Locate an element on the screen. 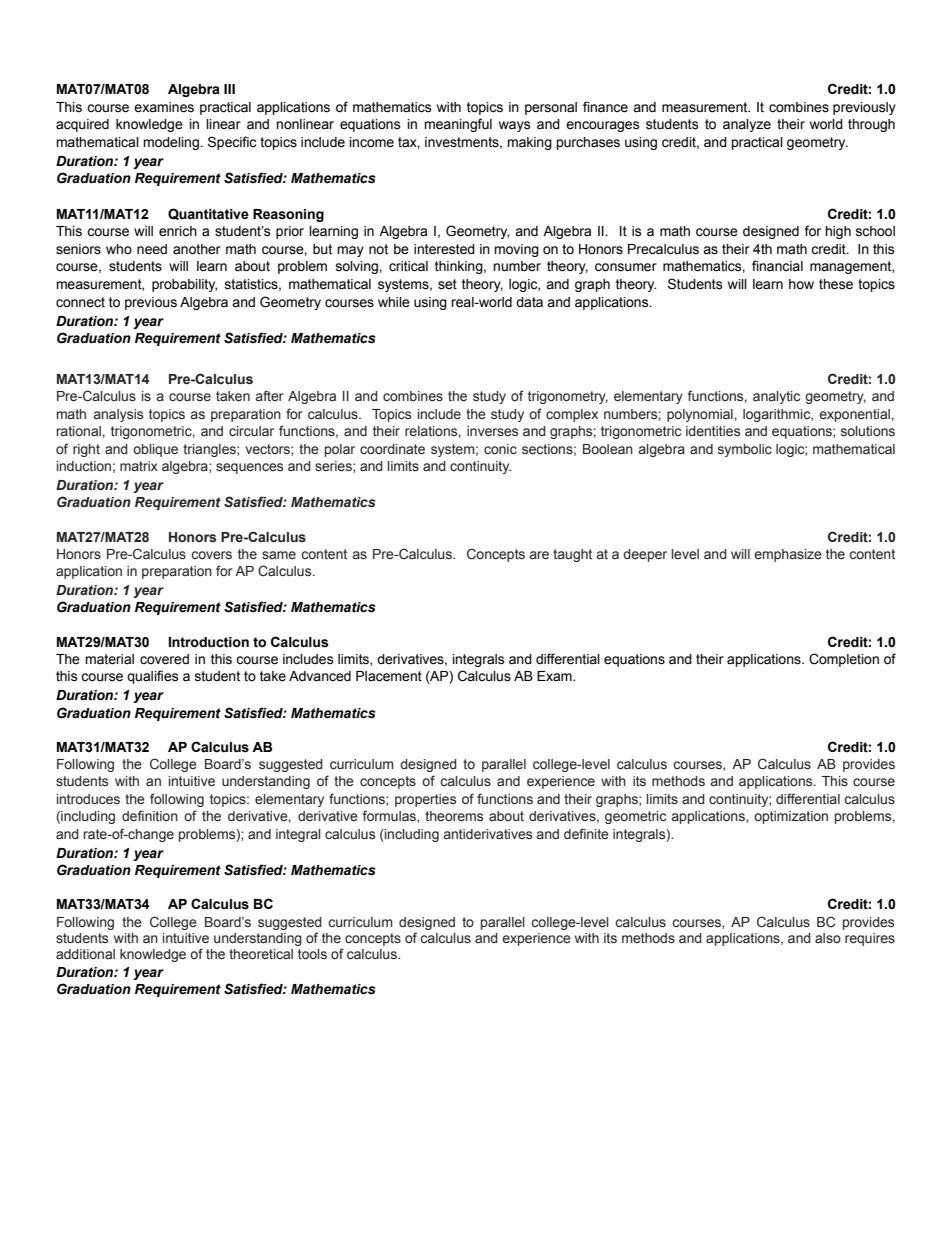 Image resolution: width=952 pixels, height=1233 pixels. Placement is located at coordinates (389, 676).
